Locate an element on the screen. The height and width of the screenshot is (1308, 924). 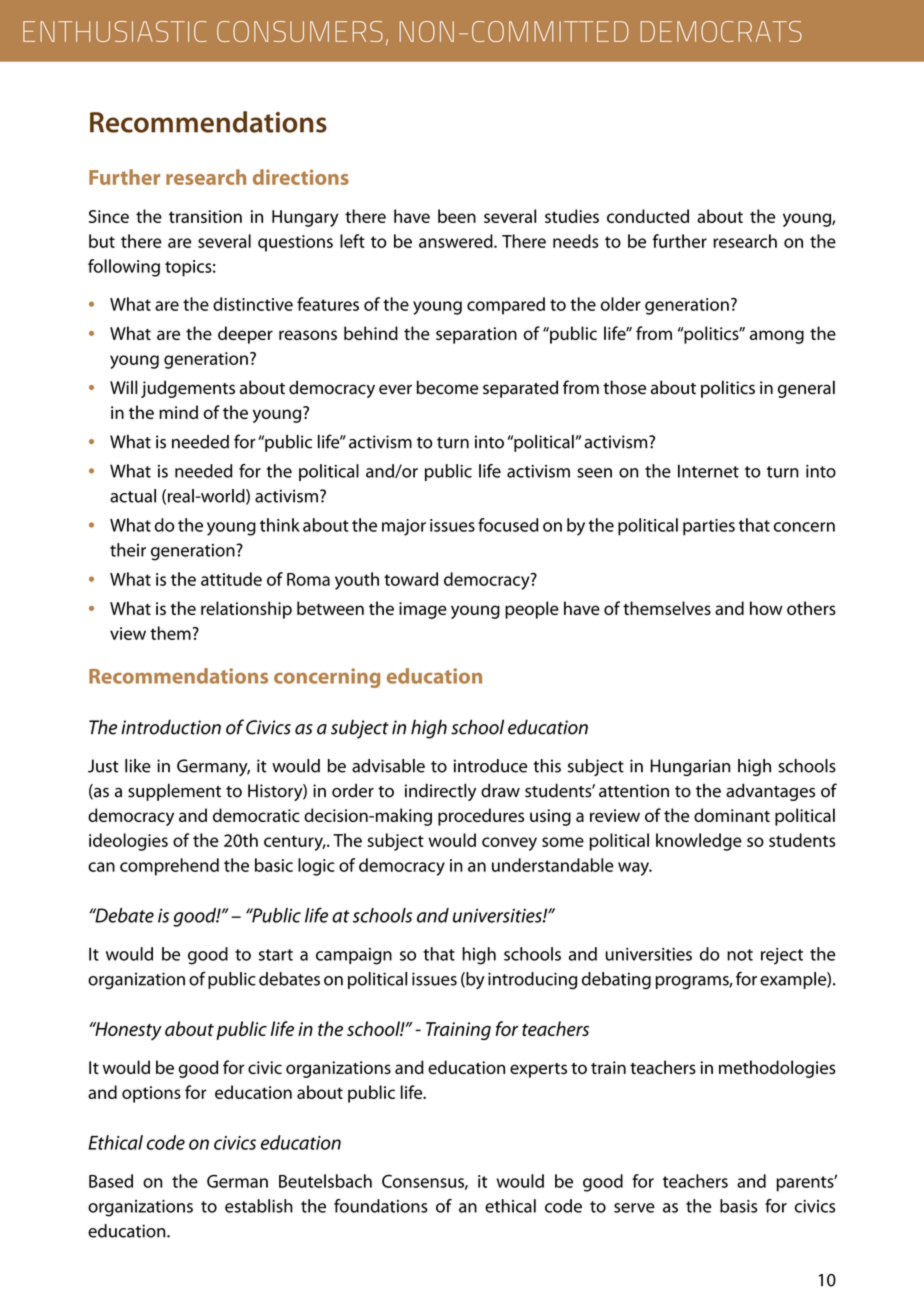
image is located at coordinates (423, 610).
